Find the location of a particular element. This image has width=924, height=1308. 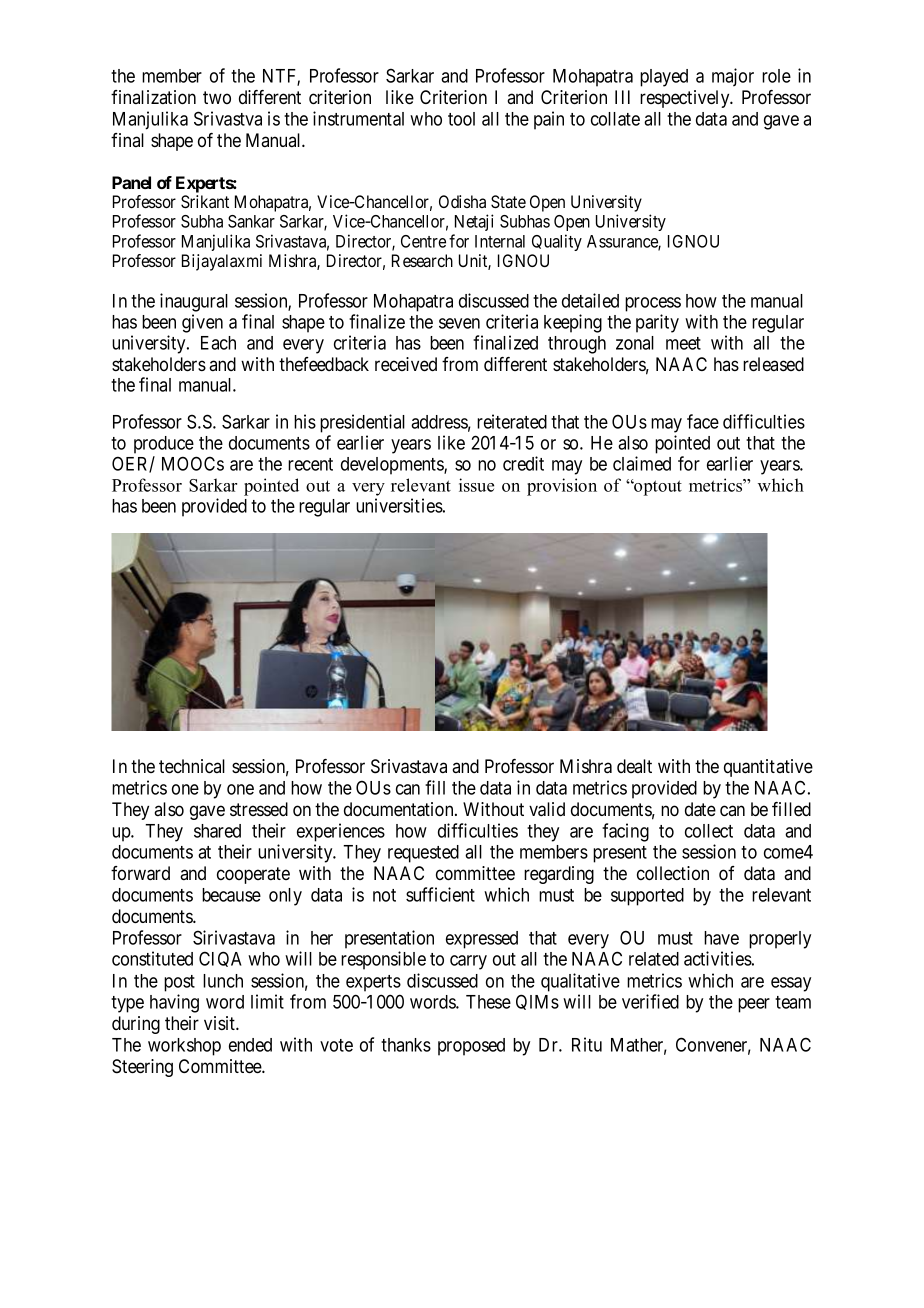

visit is located at coordinates (220, 1023).
